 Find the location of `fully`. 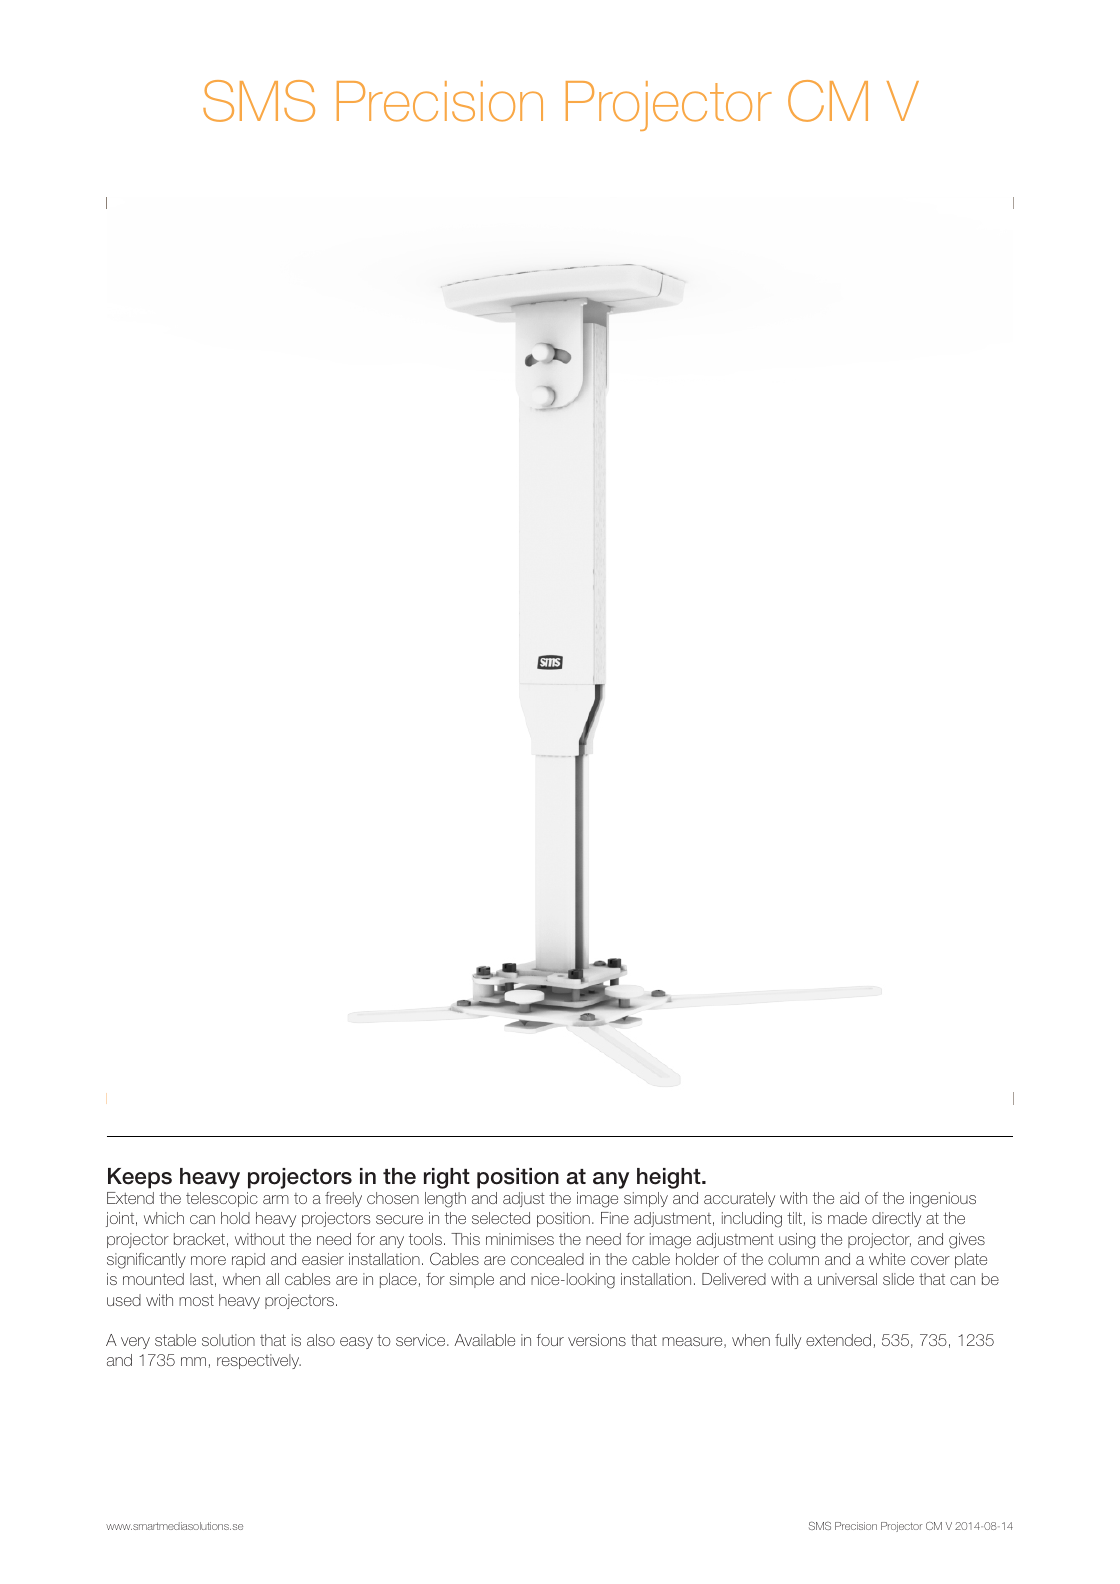

fully is located at coordinates (788, 1341).
